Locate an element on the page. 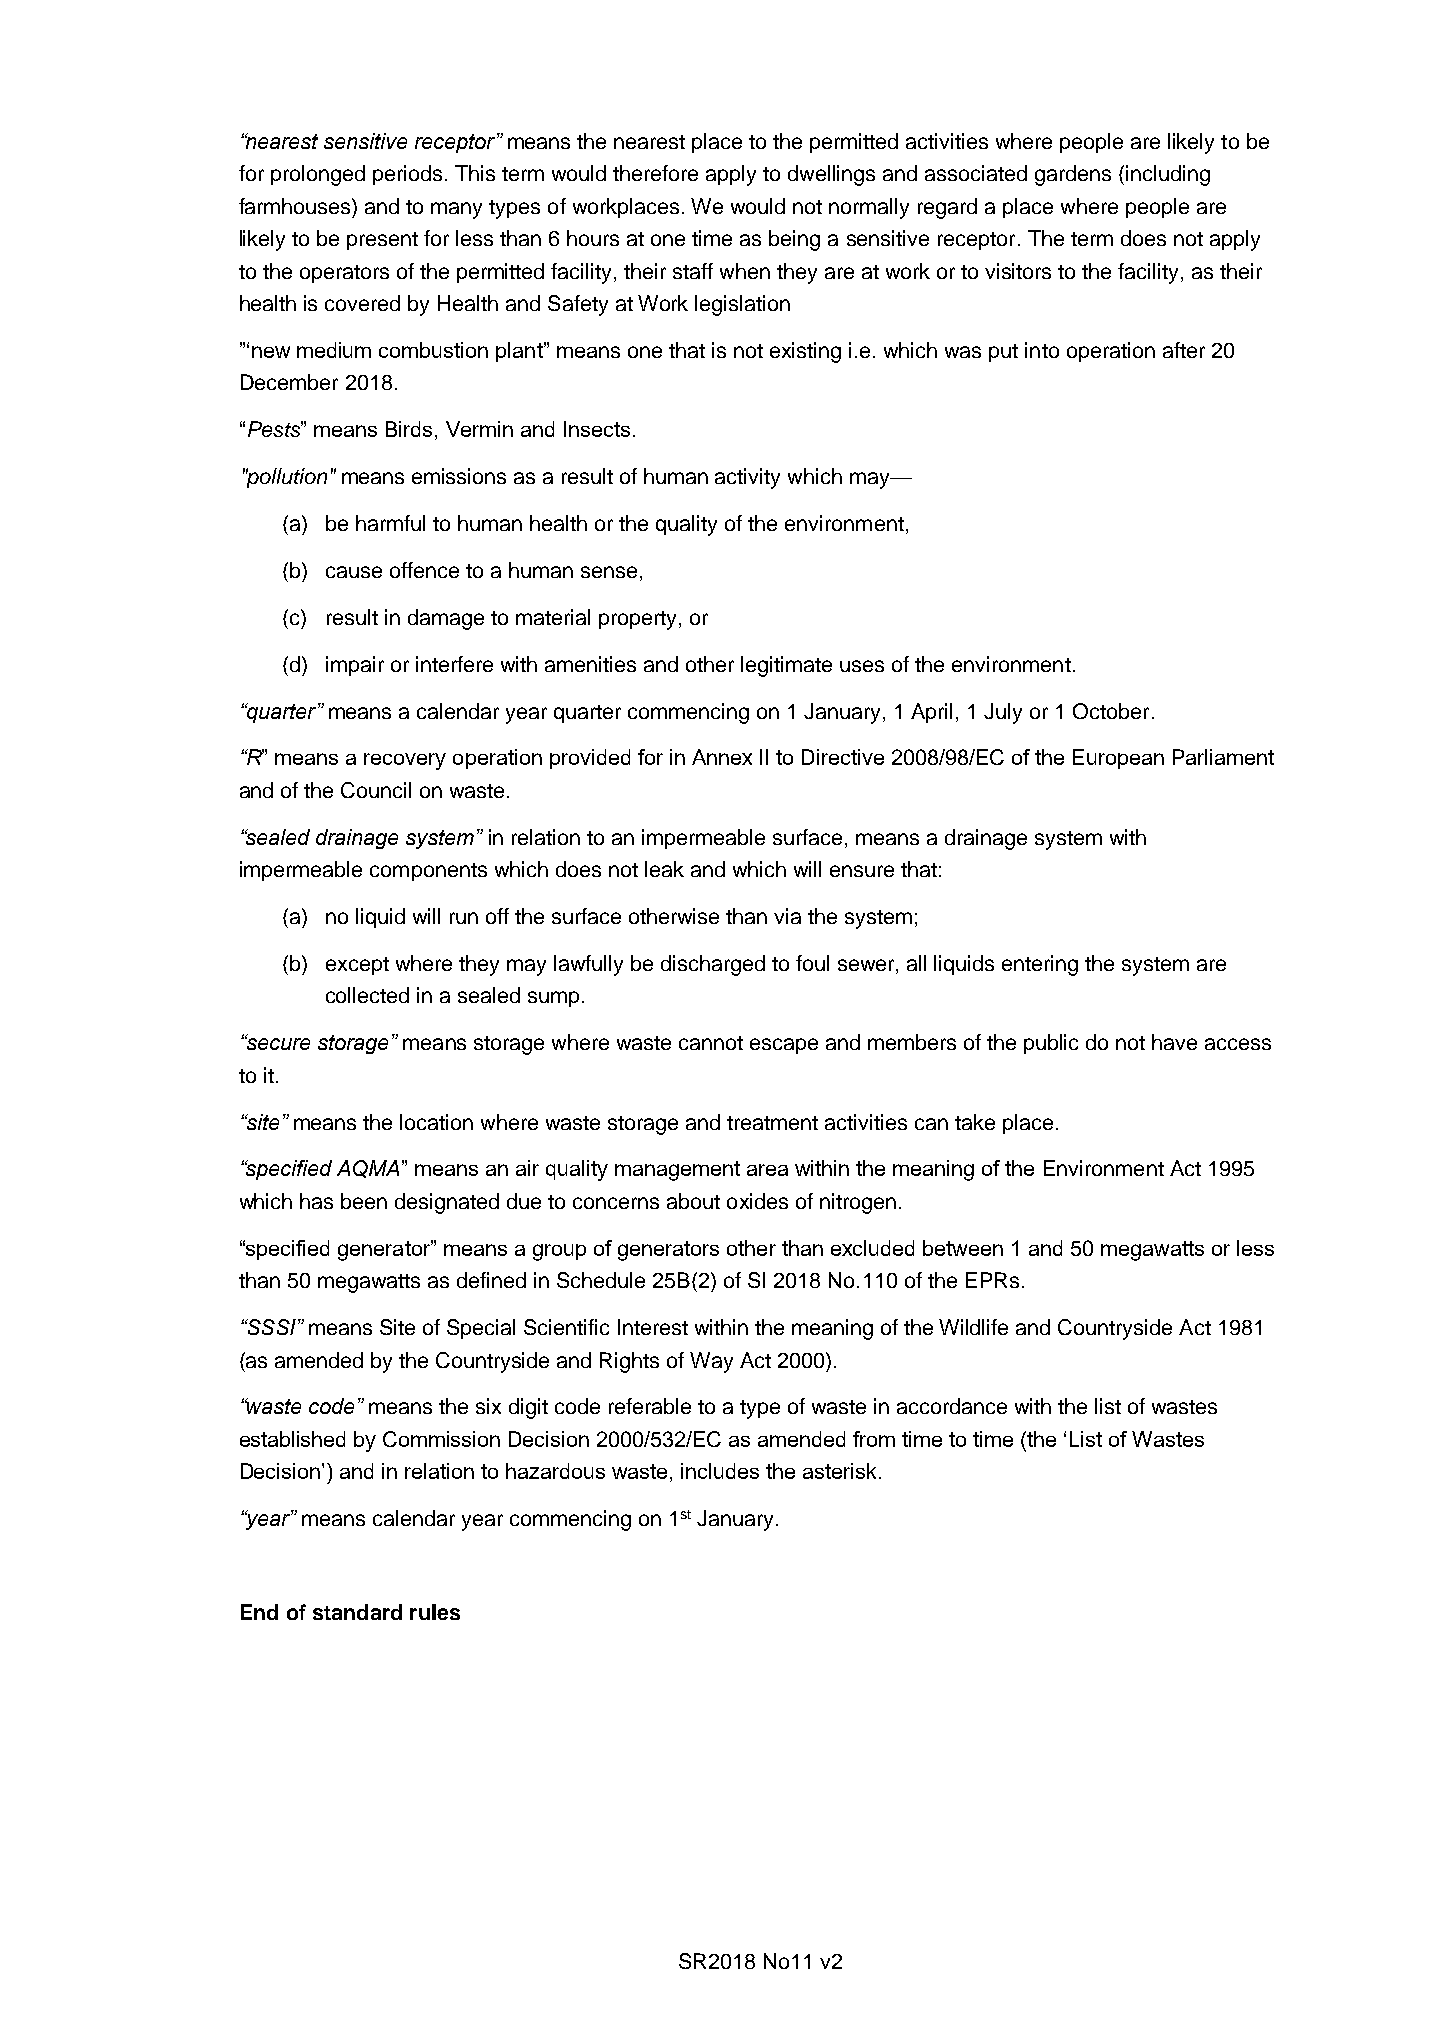 The image size is (1431, 2024). oxides is located at coordinates (757, 1201).
